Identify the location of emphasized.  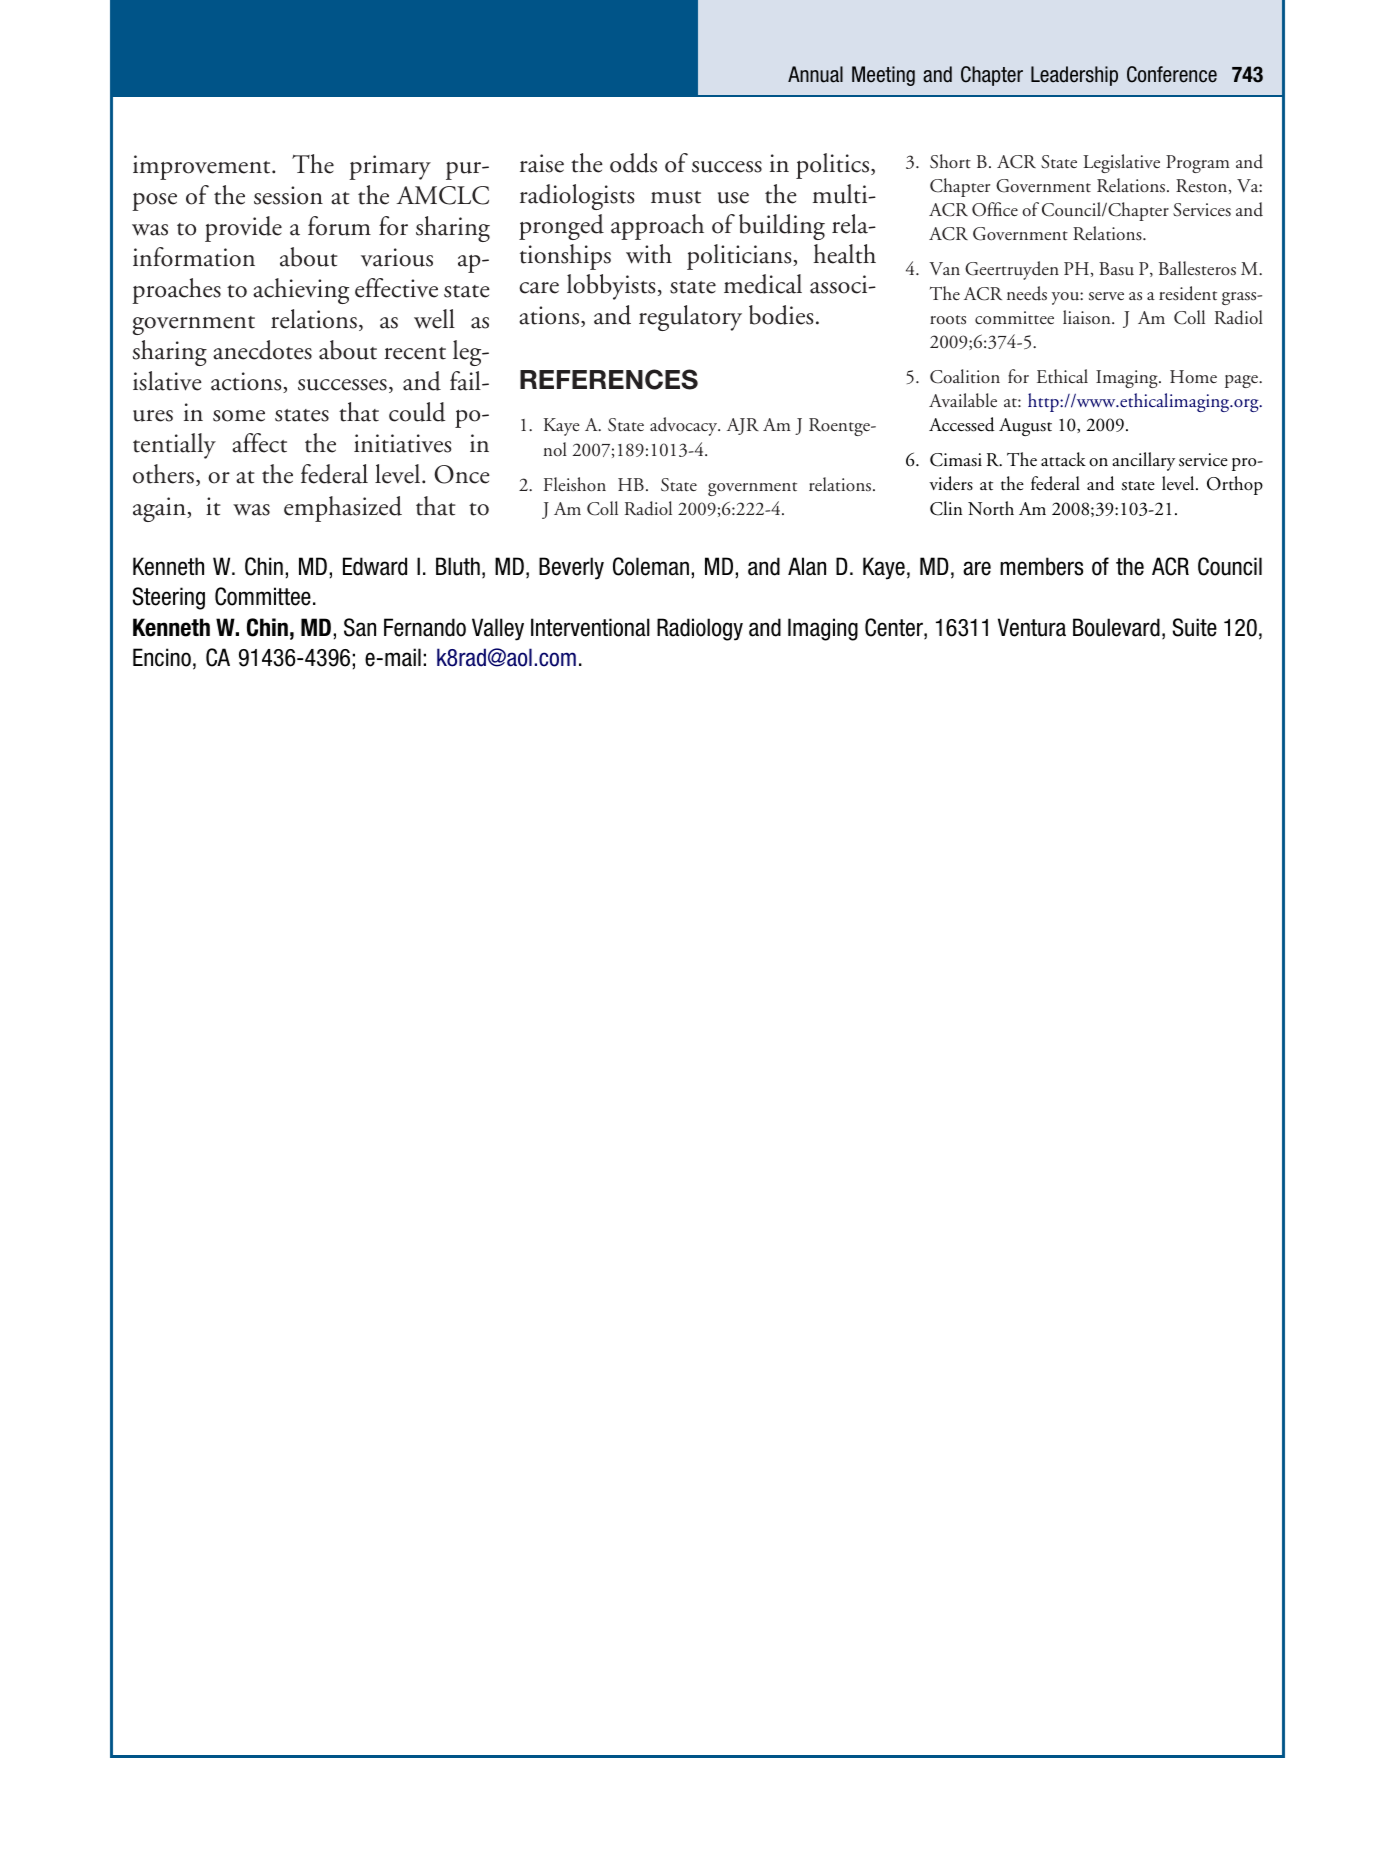
(343, 509).
